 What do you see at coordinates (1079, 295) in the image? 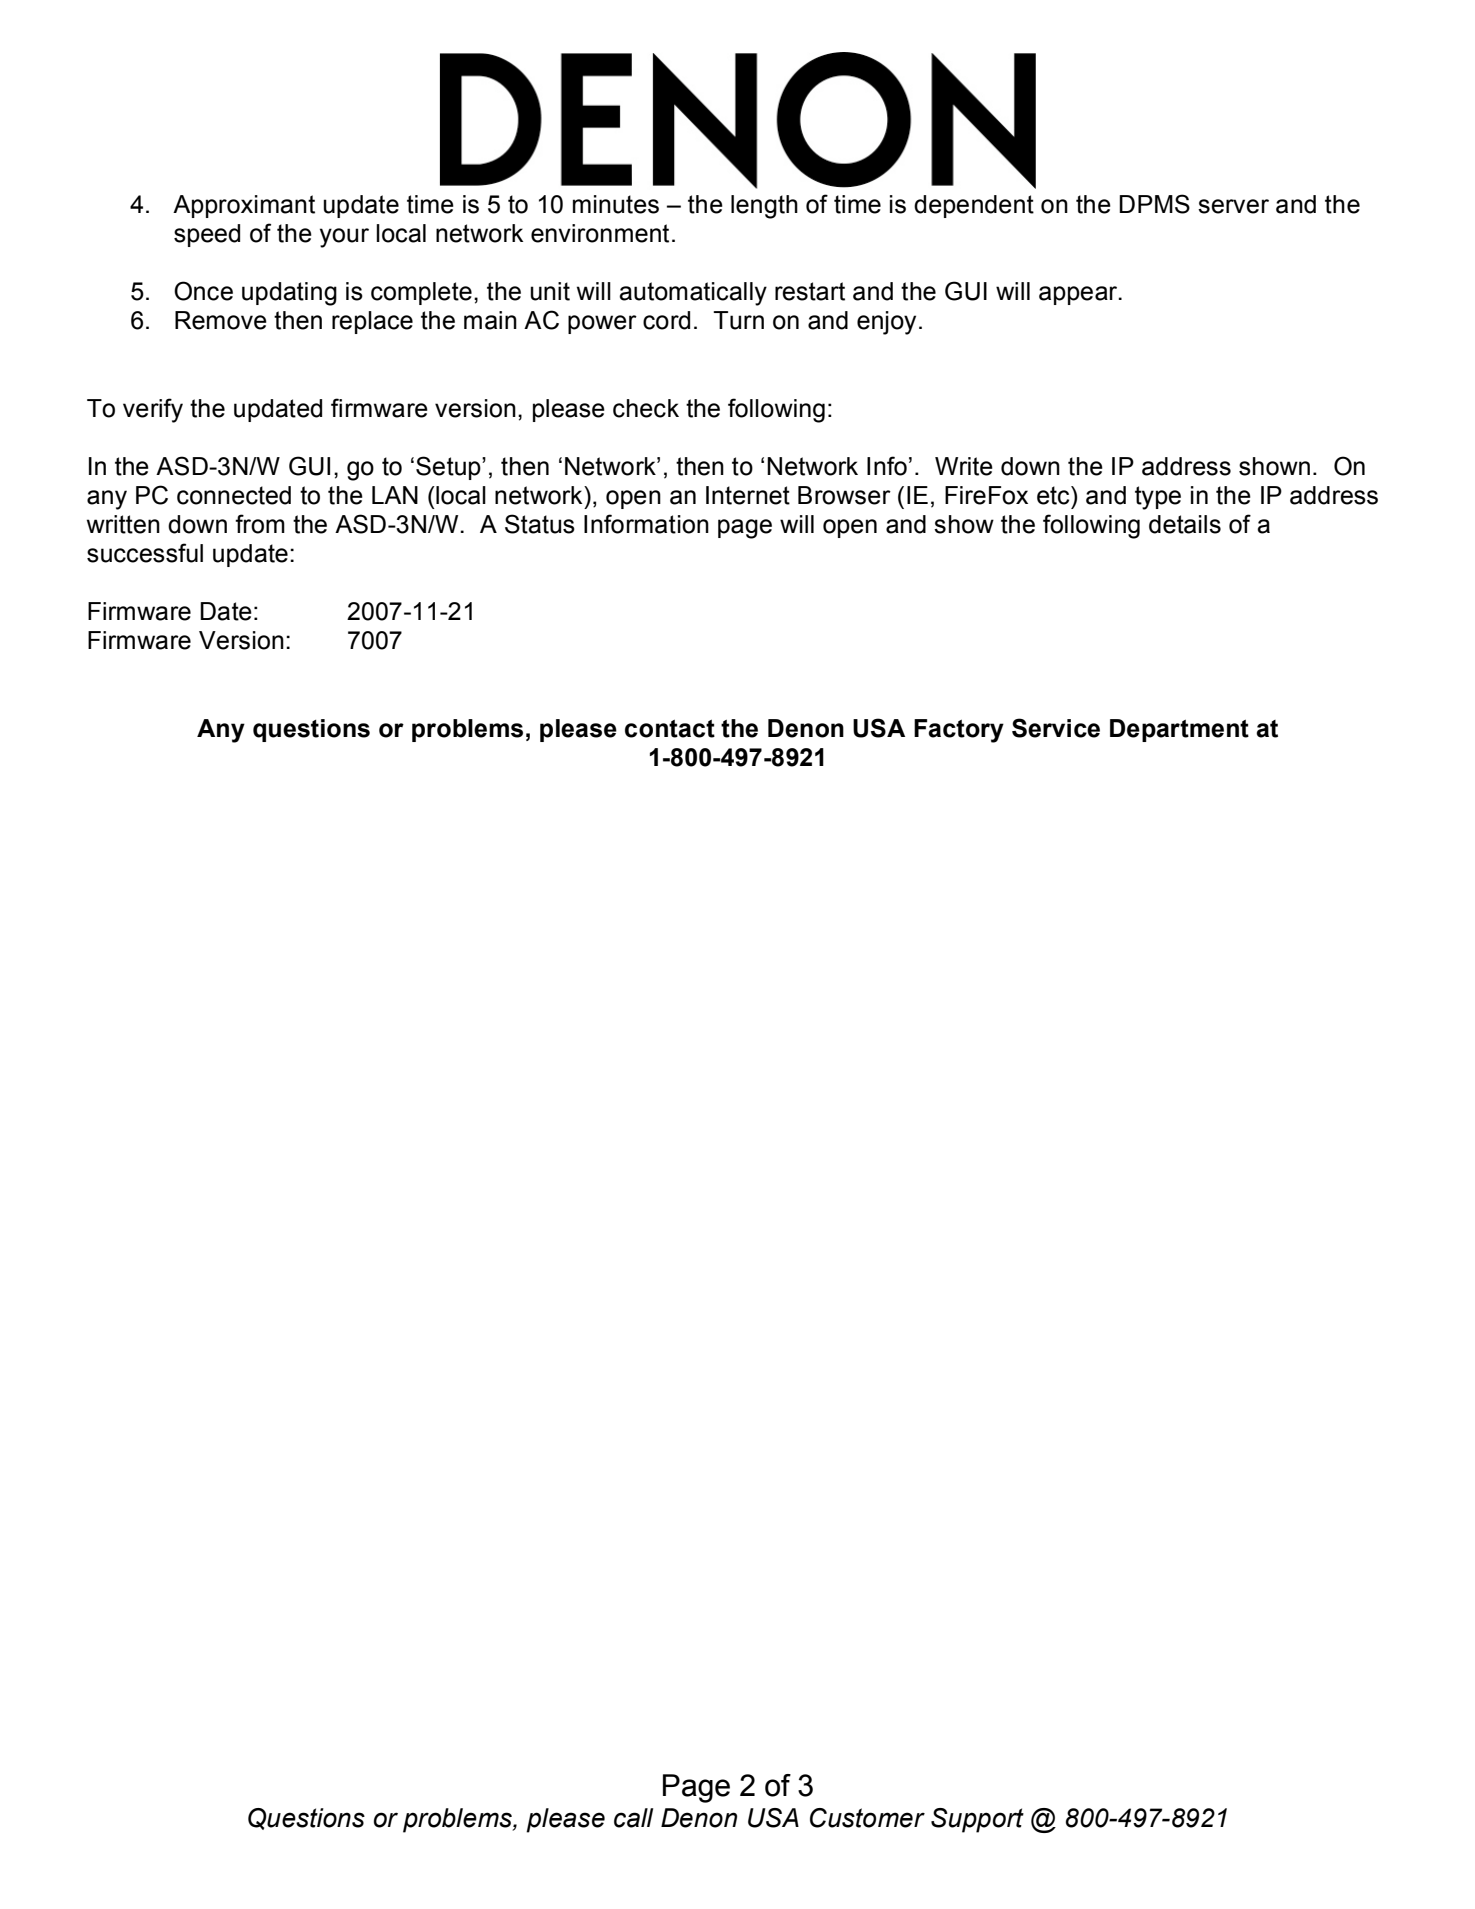
I see `appear` at bounding box center [1079, 295].
